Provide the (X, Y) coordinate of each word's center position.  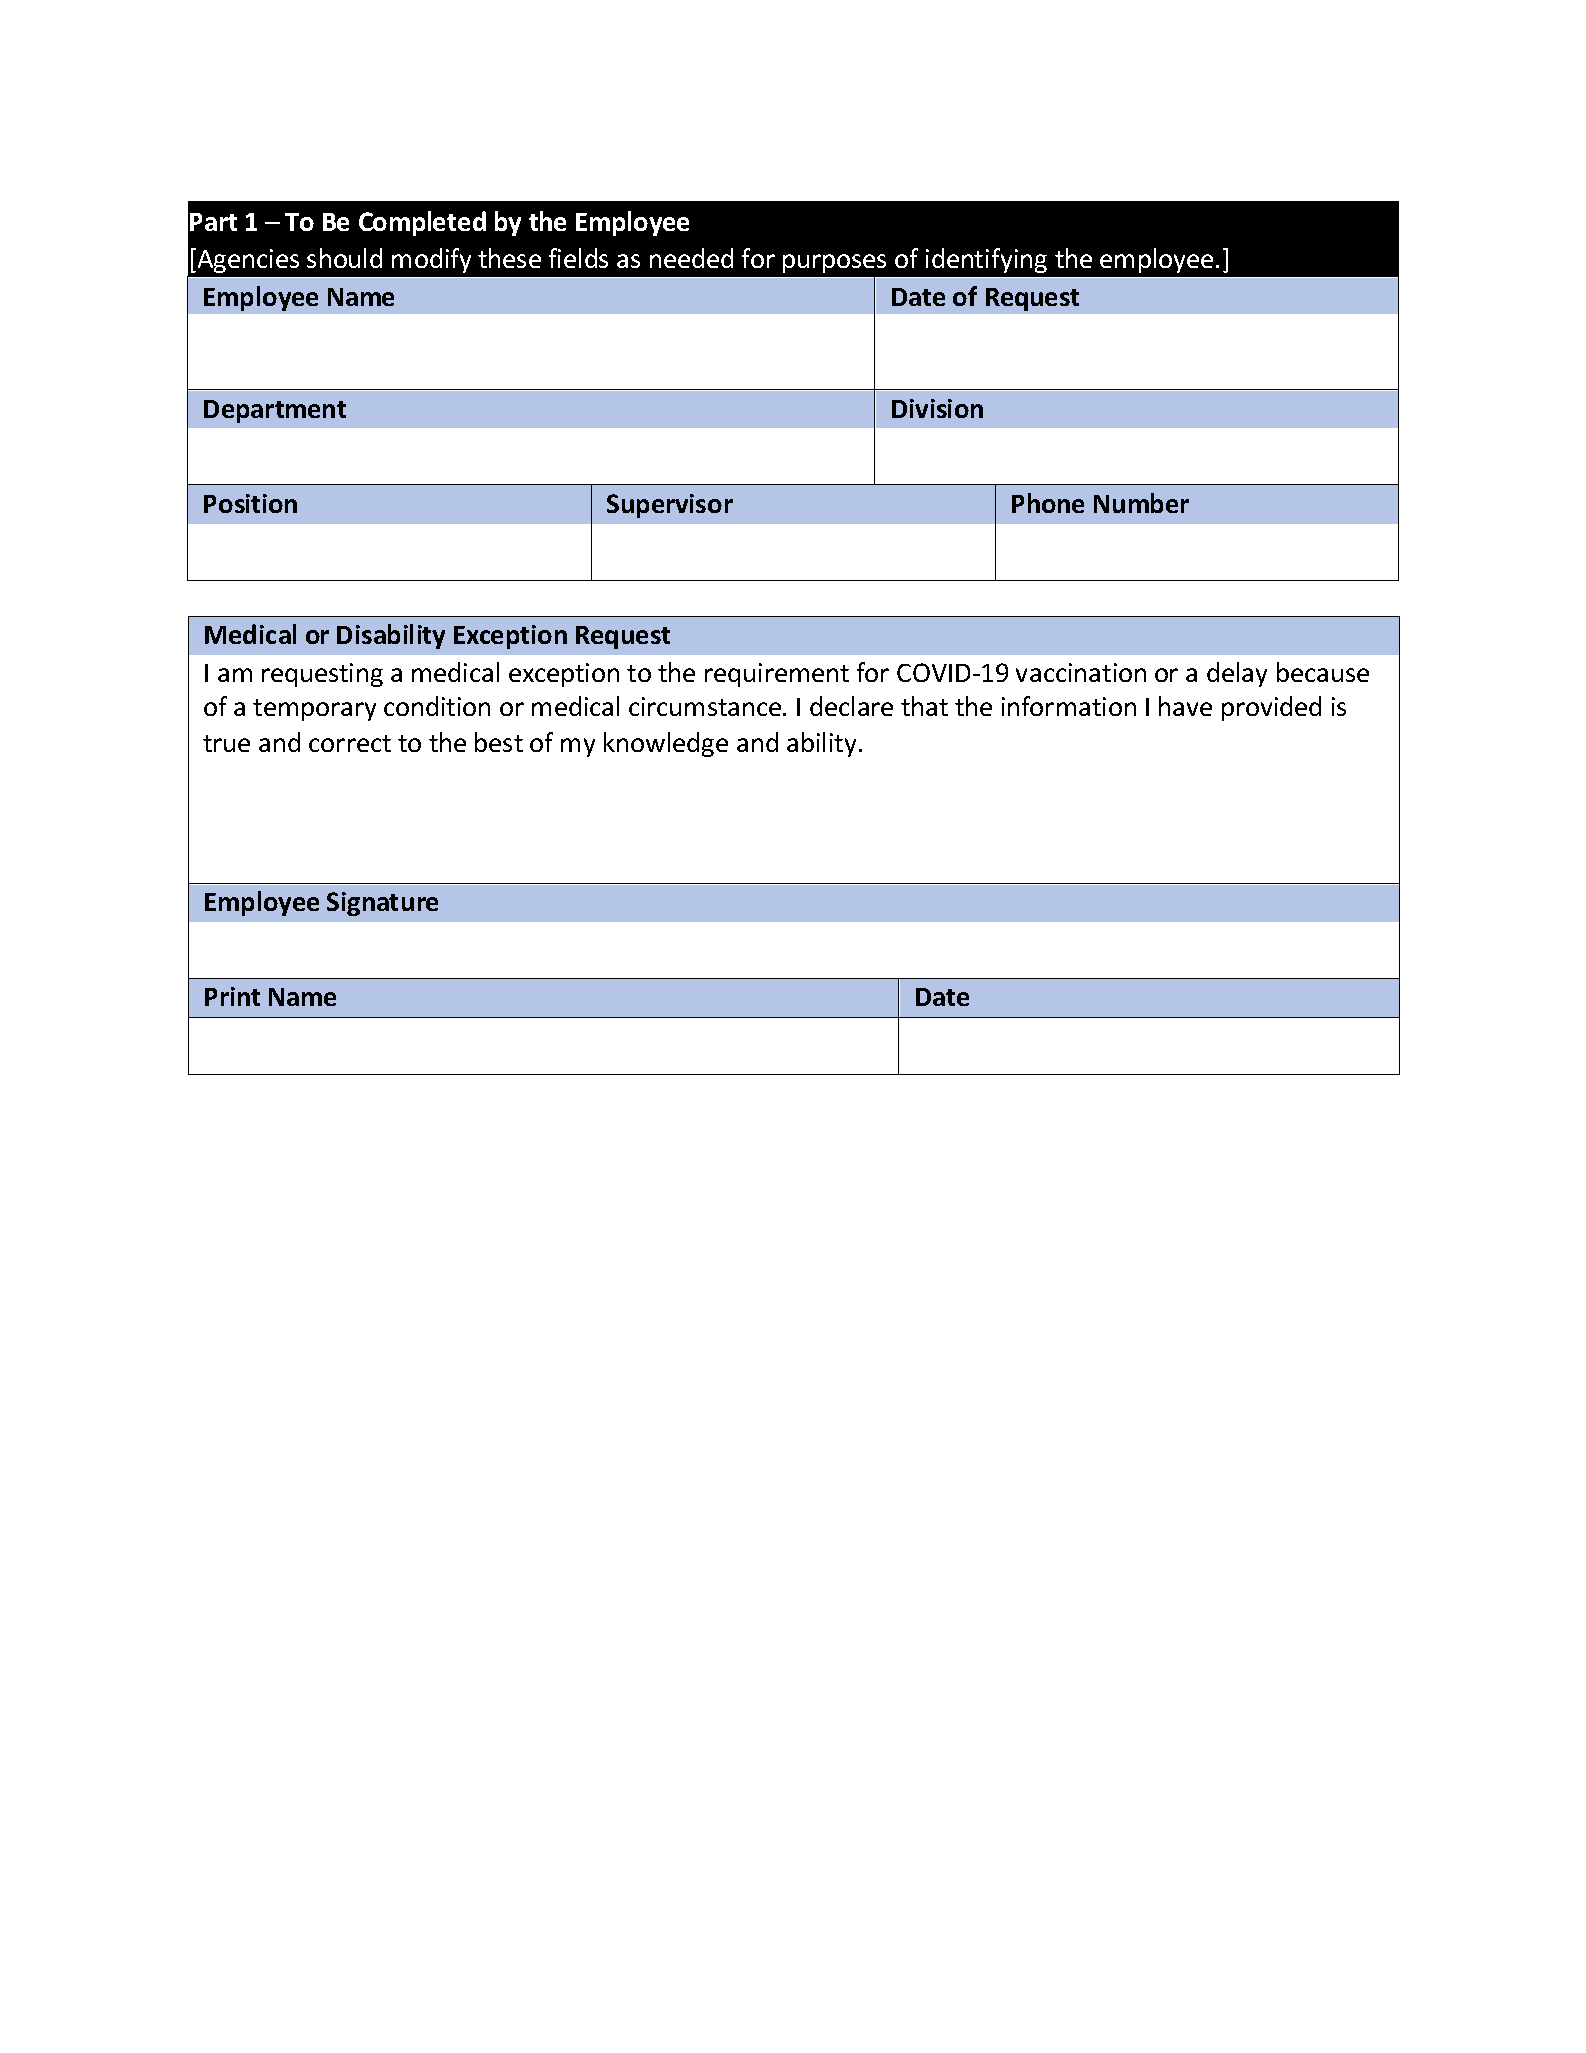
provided (1271, 708)
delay (1237, 674)
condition (437, 706)
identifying (986, 260)
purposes (834, 263)
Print (232, 996)
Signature (382, 904)
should (344, 258)
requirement (777, 675)
